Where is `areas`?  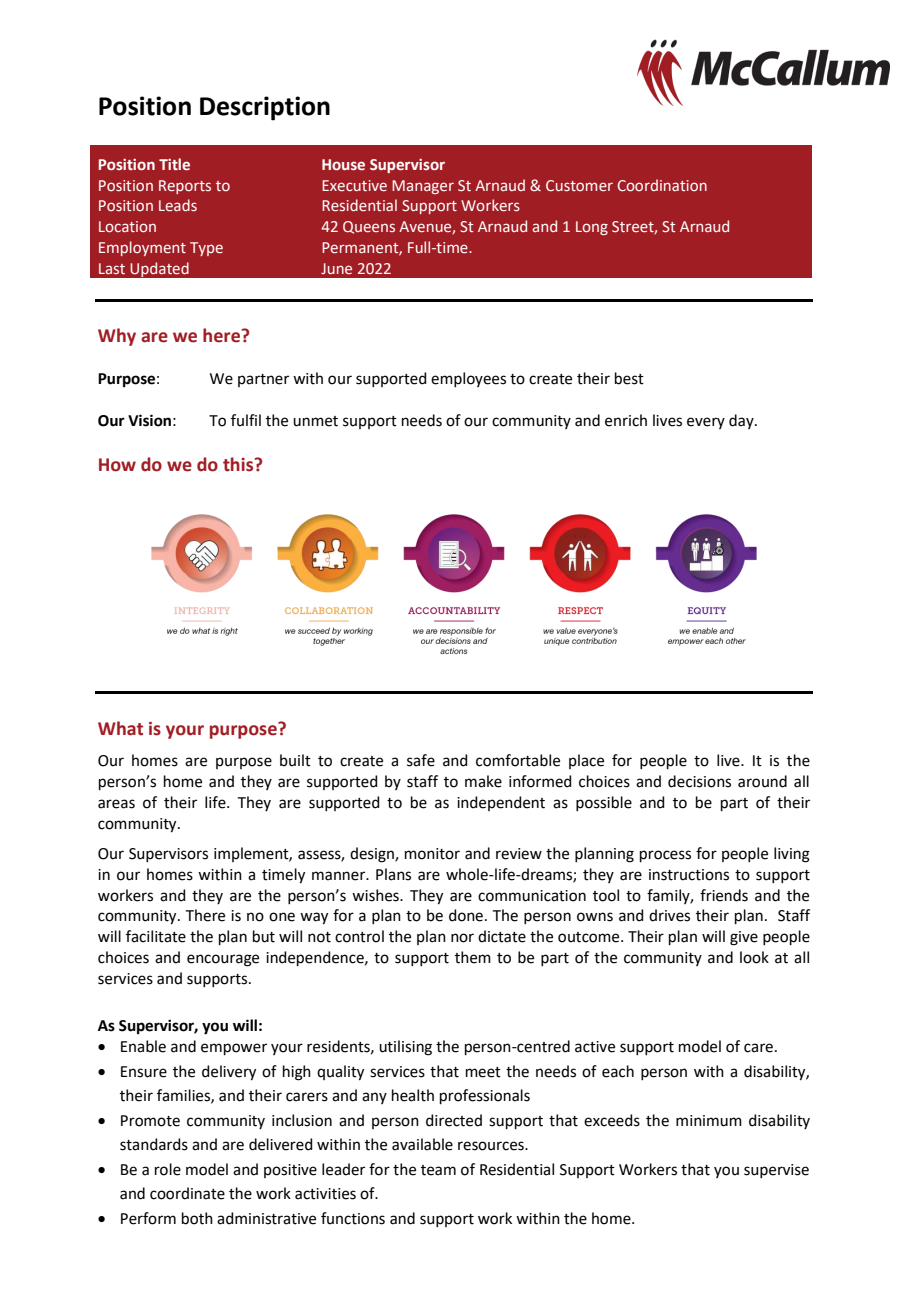
areas is located at coordinates (116, 804).
